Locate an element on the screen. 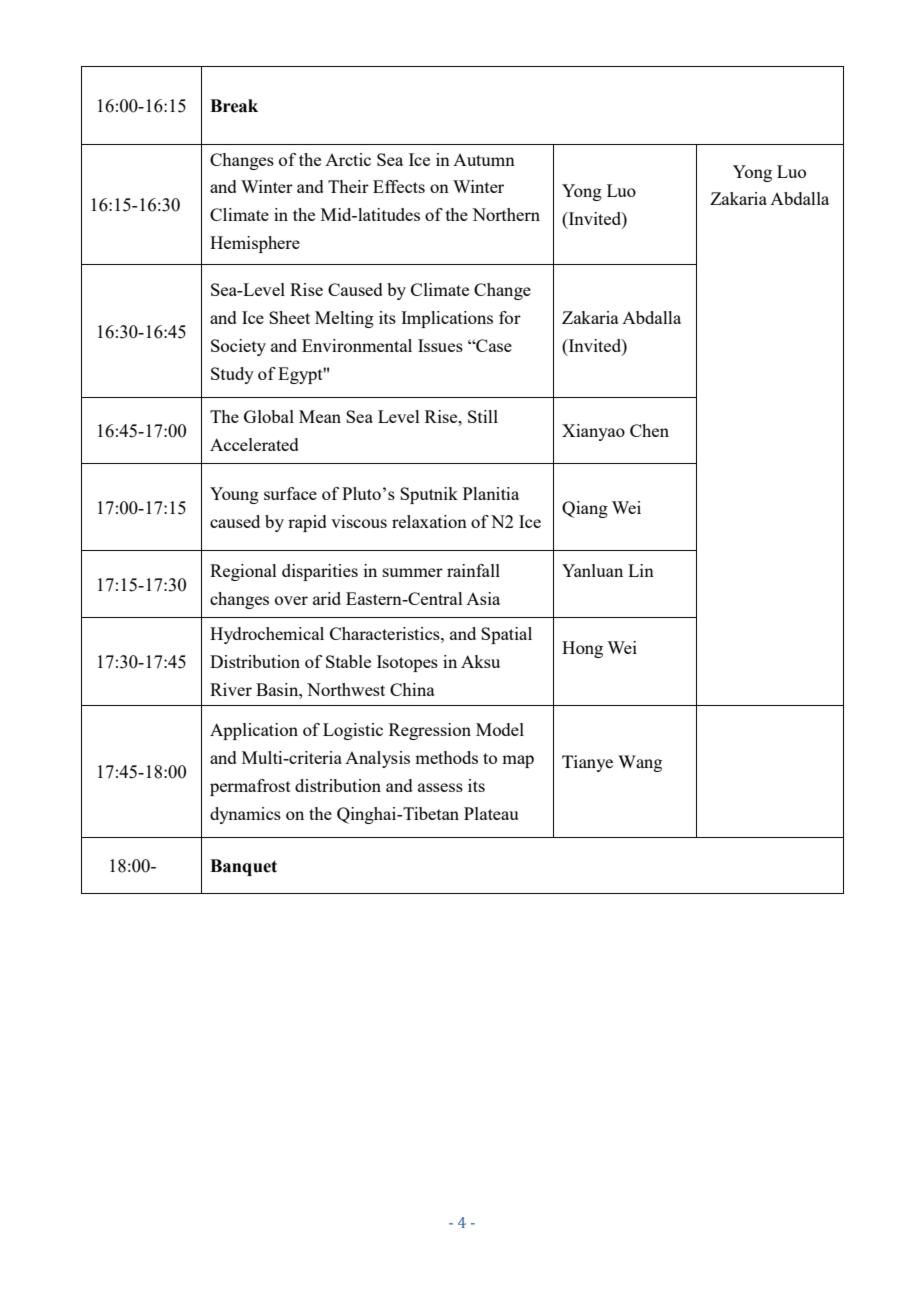 The width and height of the screenshot is (924, 1308). Isotopes is located at coordinates (407, 663).
